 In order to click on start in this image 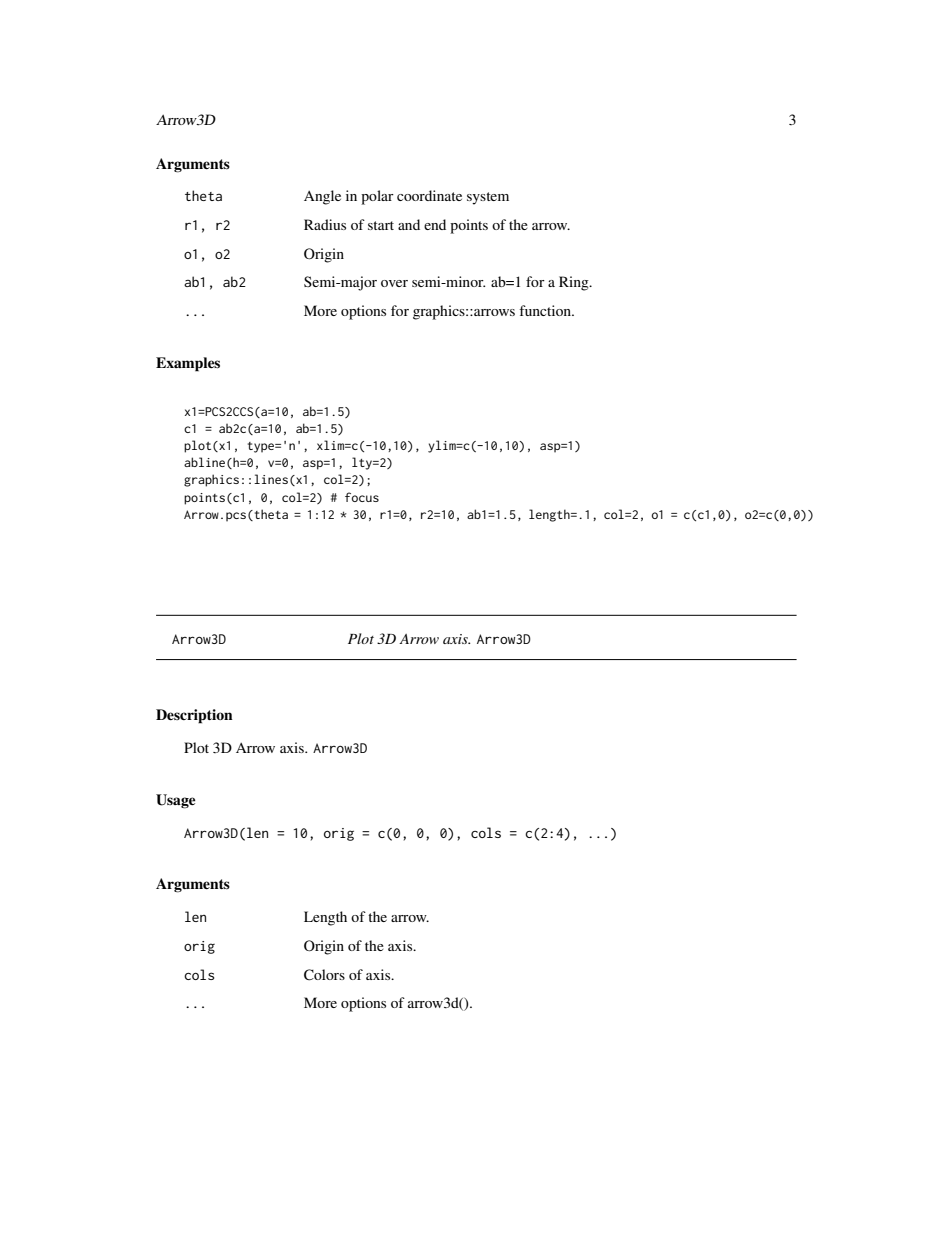, I will do `click(381, 225)`.
